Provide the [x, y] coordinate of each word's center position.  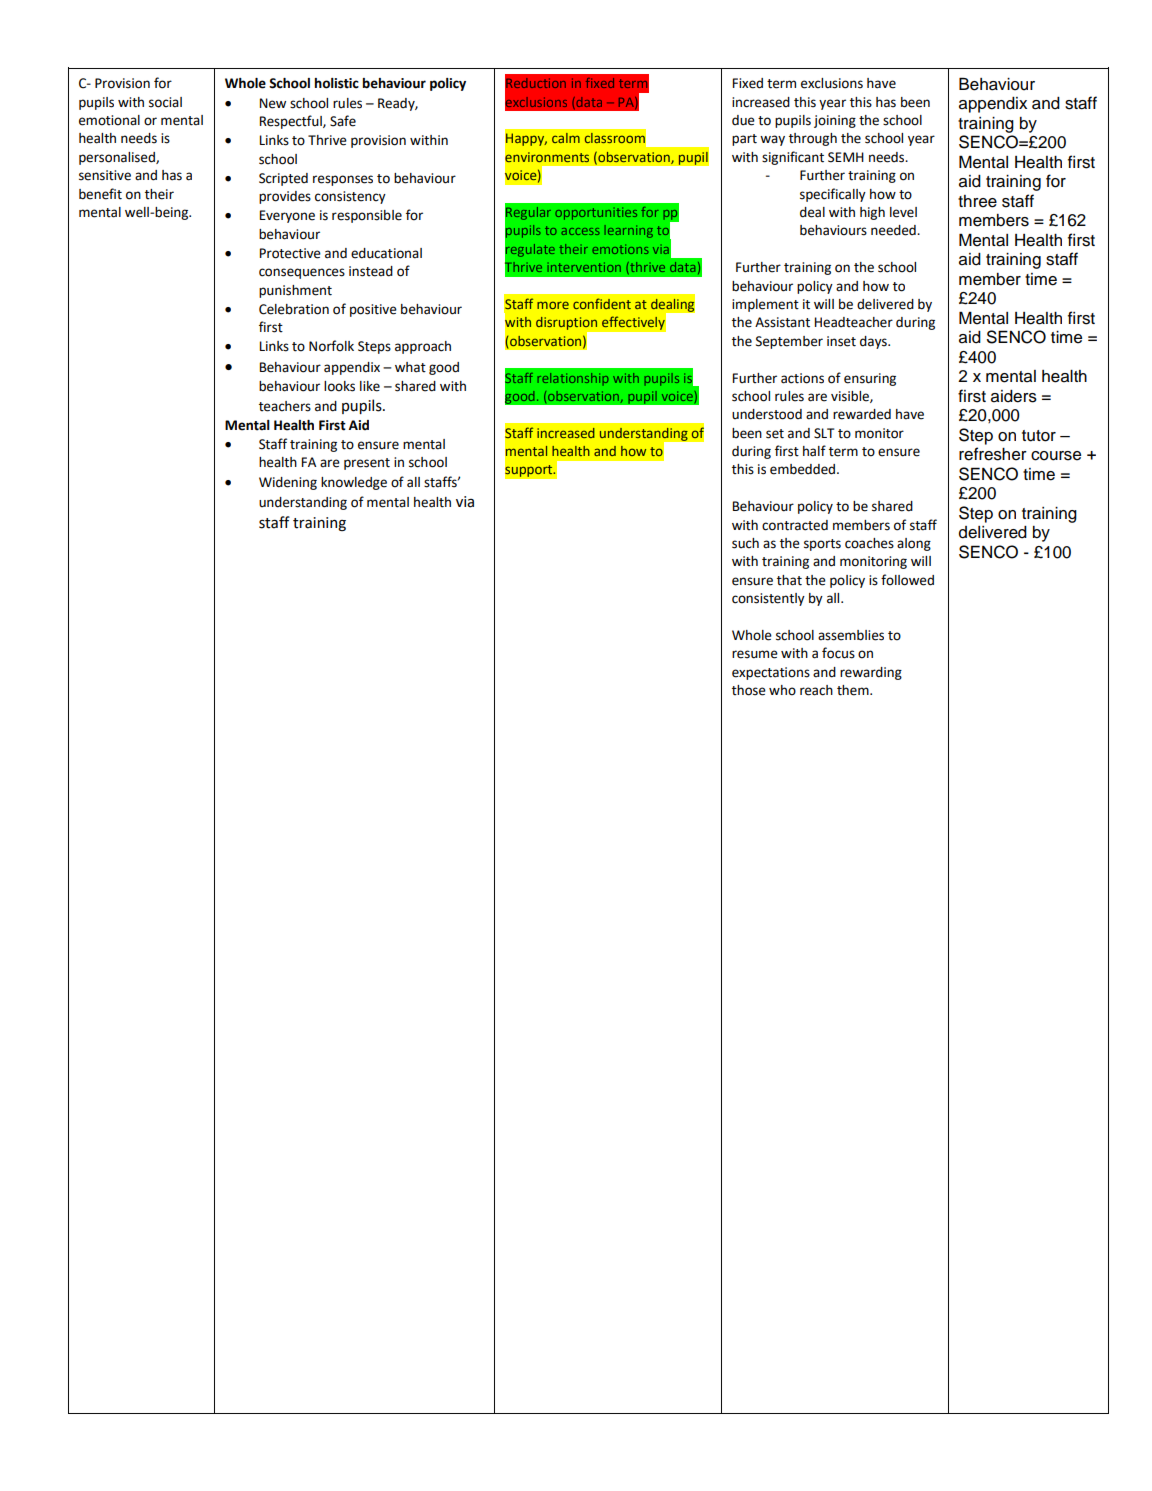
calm [566, 138]
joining [835, 121]
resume [755, 654]
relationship [573, 379]
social [165, 102]
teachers [285, 406]
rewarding [871, 673]
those [749, 690]
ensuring [870, 379]
